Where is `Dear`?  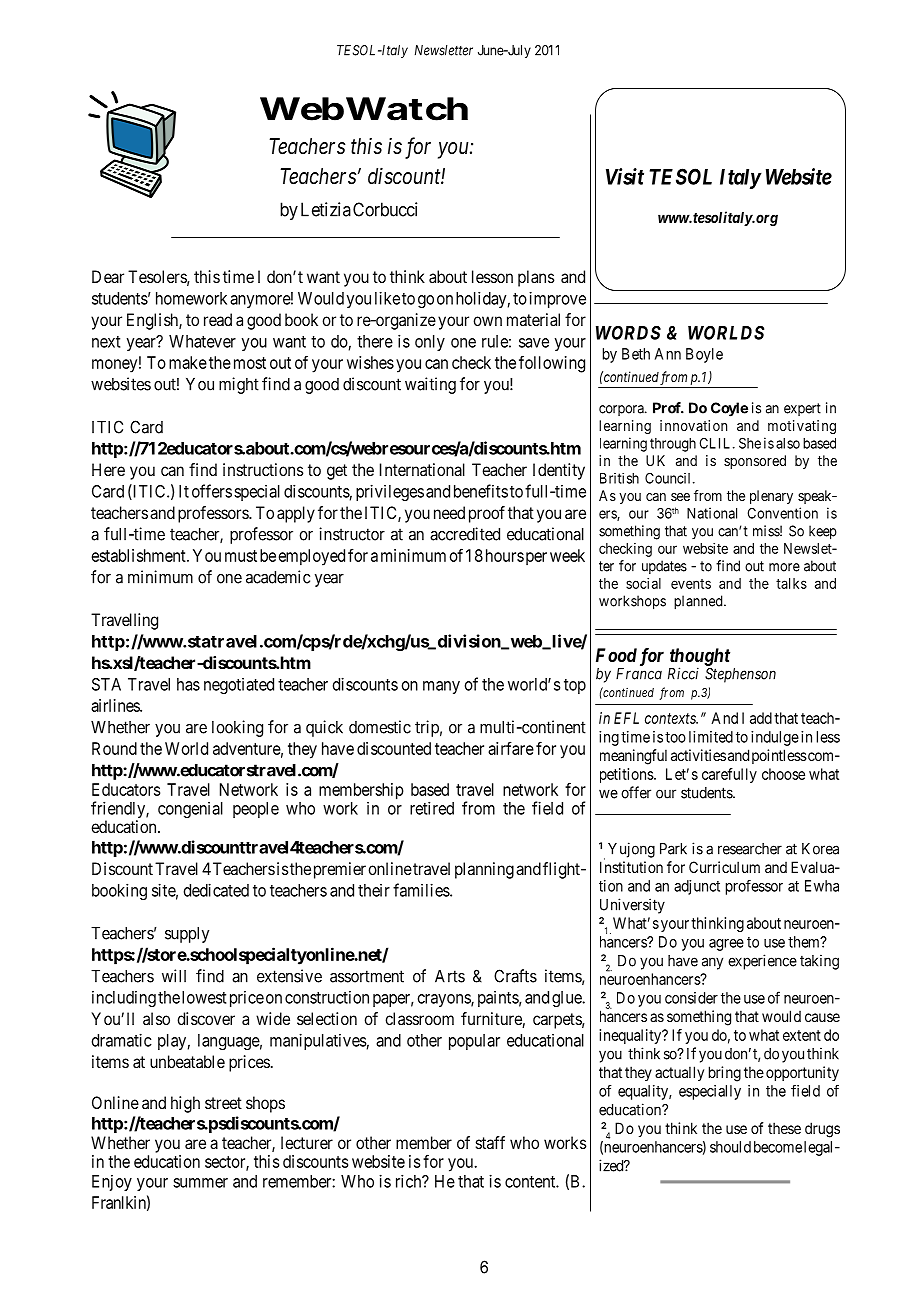
Dear is located at coordinates (108, 276).
